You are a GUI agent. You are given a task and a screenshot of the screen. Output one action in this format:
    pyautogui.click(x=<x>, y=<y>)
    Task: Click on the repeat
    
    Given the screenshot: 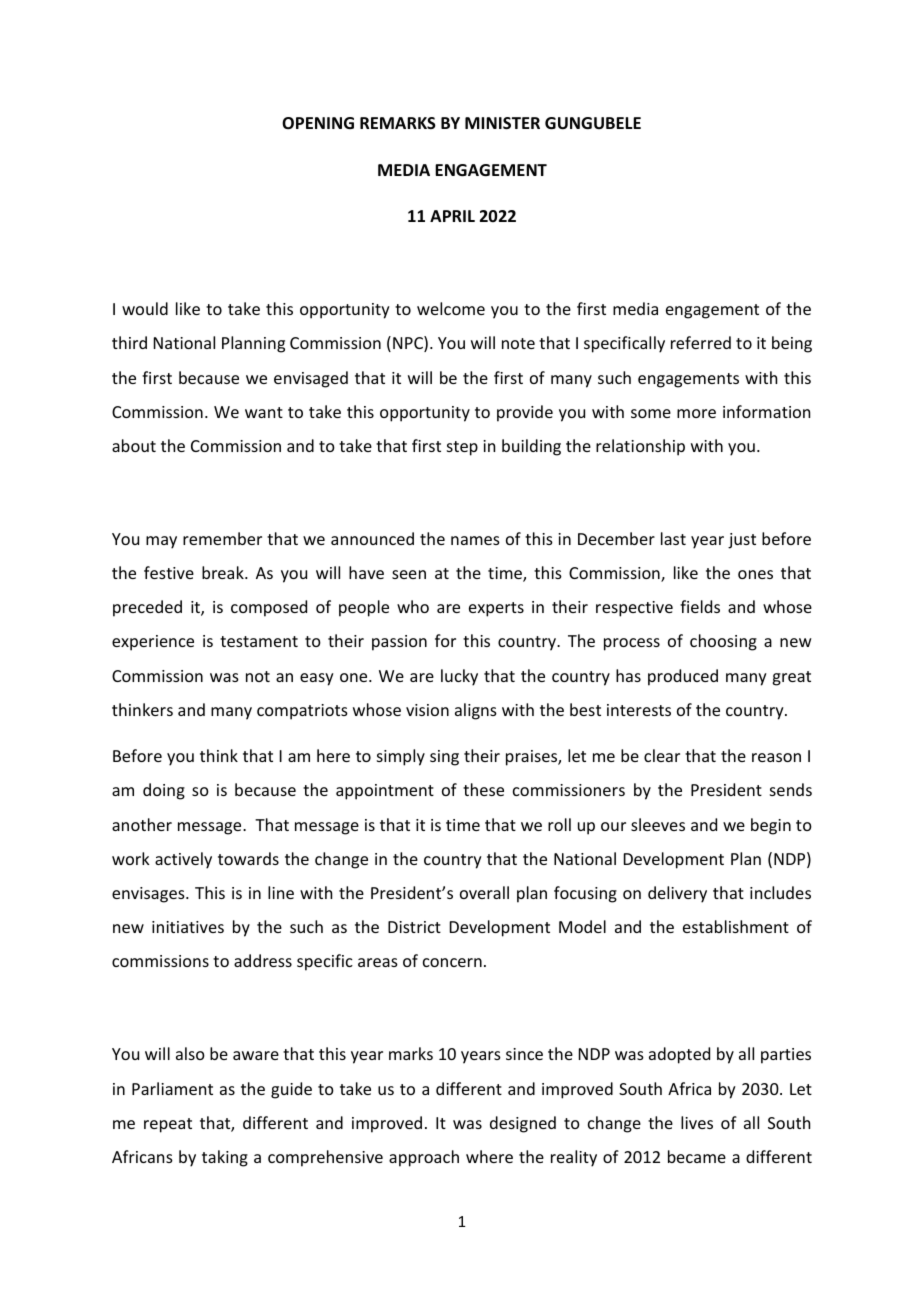 What is the action you would take?
    pyautogui.click(x=168, y=1125)
